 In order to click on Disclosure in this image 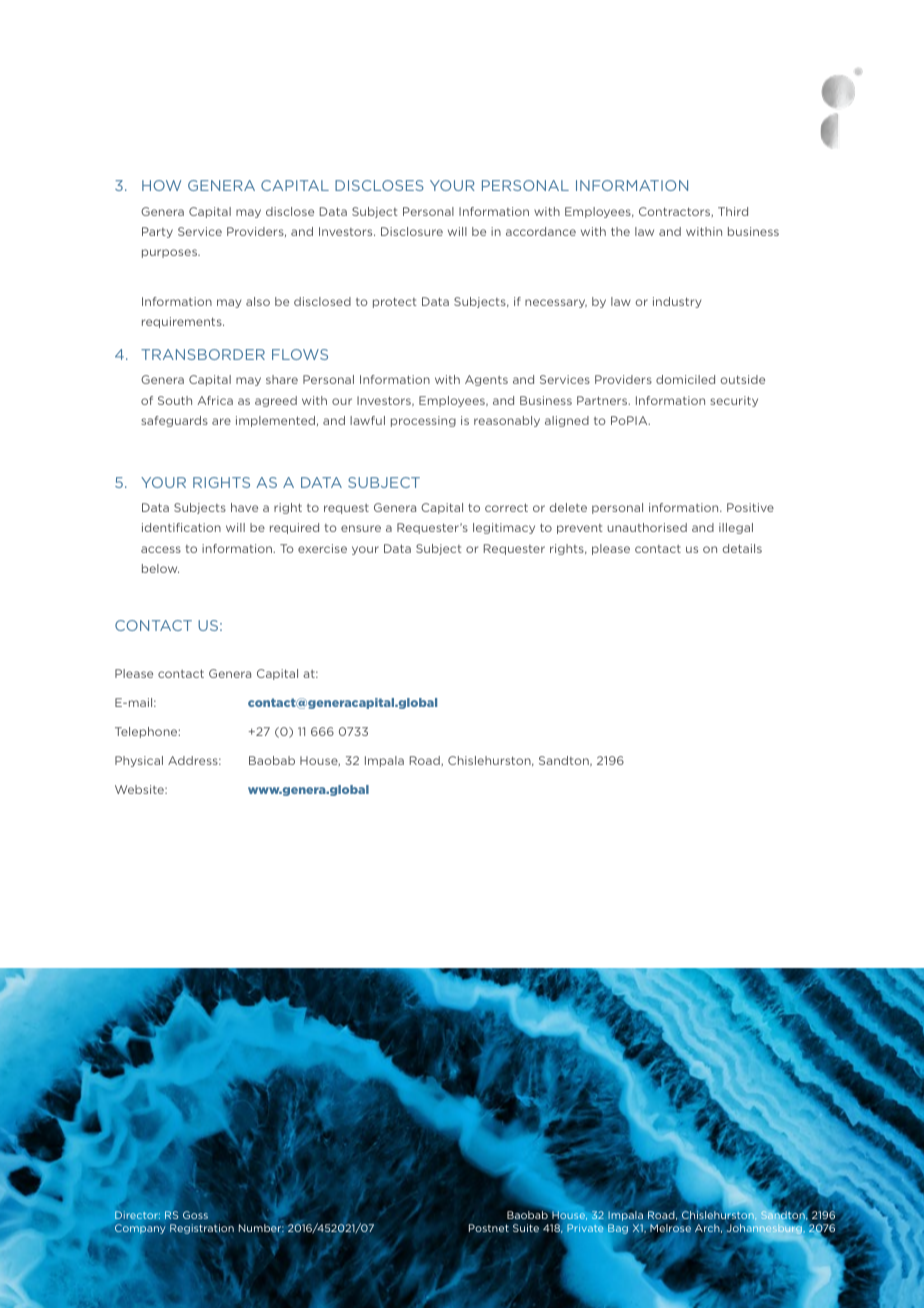, I will do `click(412, 231)`.
